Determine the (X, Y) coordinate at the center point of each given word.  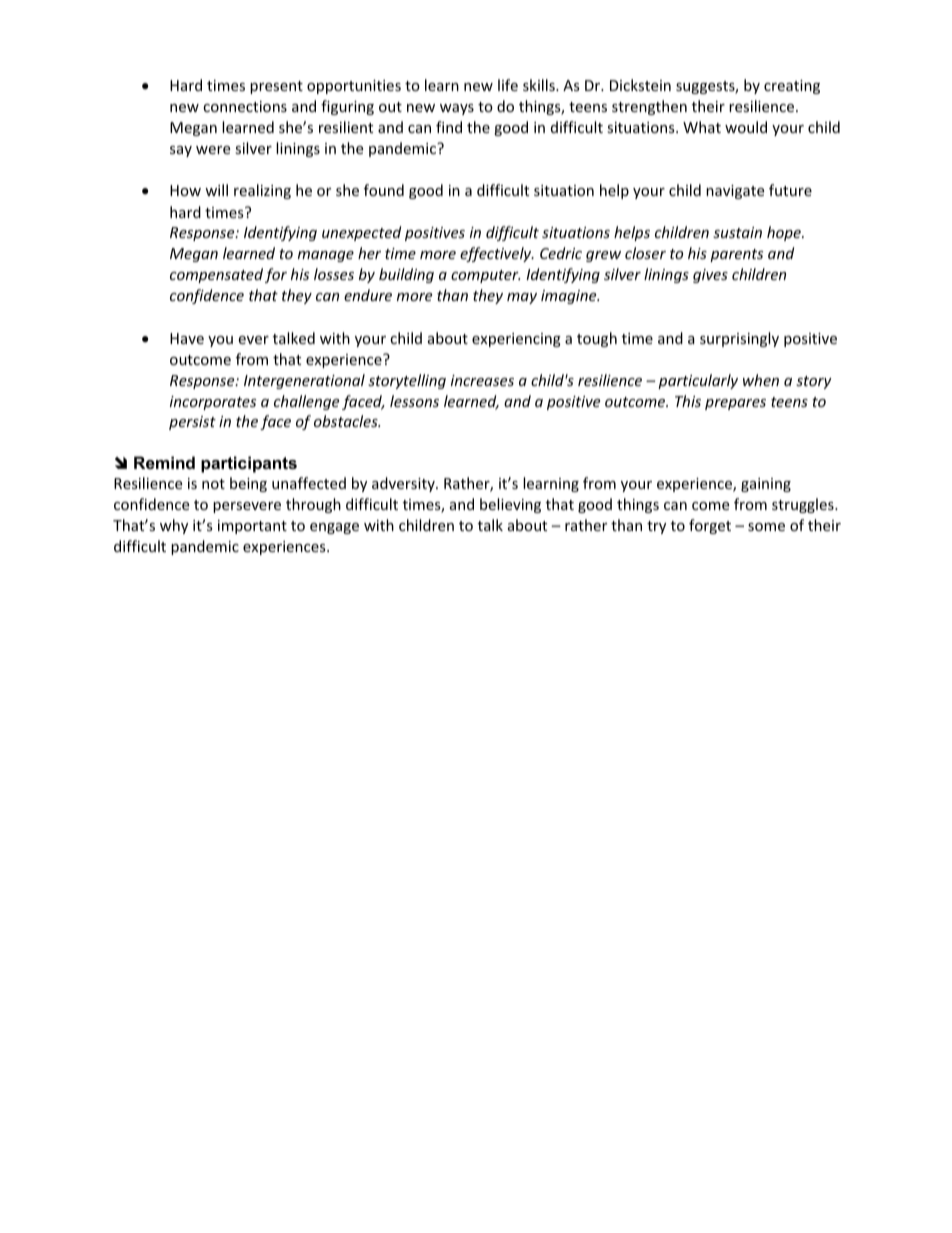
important (252, 527)
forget (710, 526)
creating (792, 87)
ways (457, 109)
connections (245, 106)
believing (510, 505)
